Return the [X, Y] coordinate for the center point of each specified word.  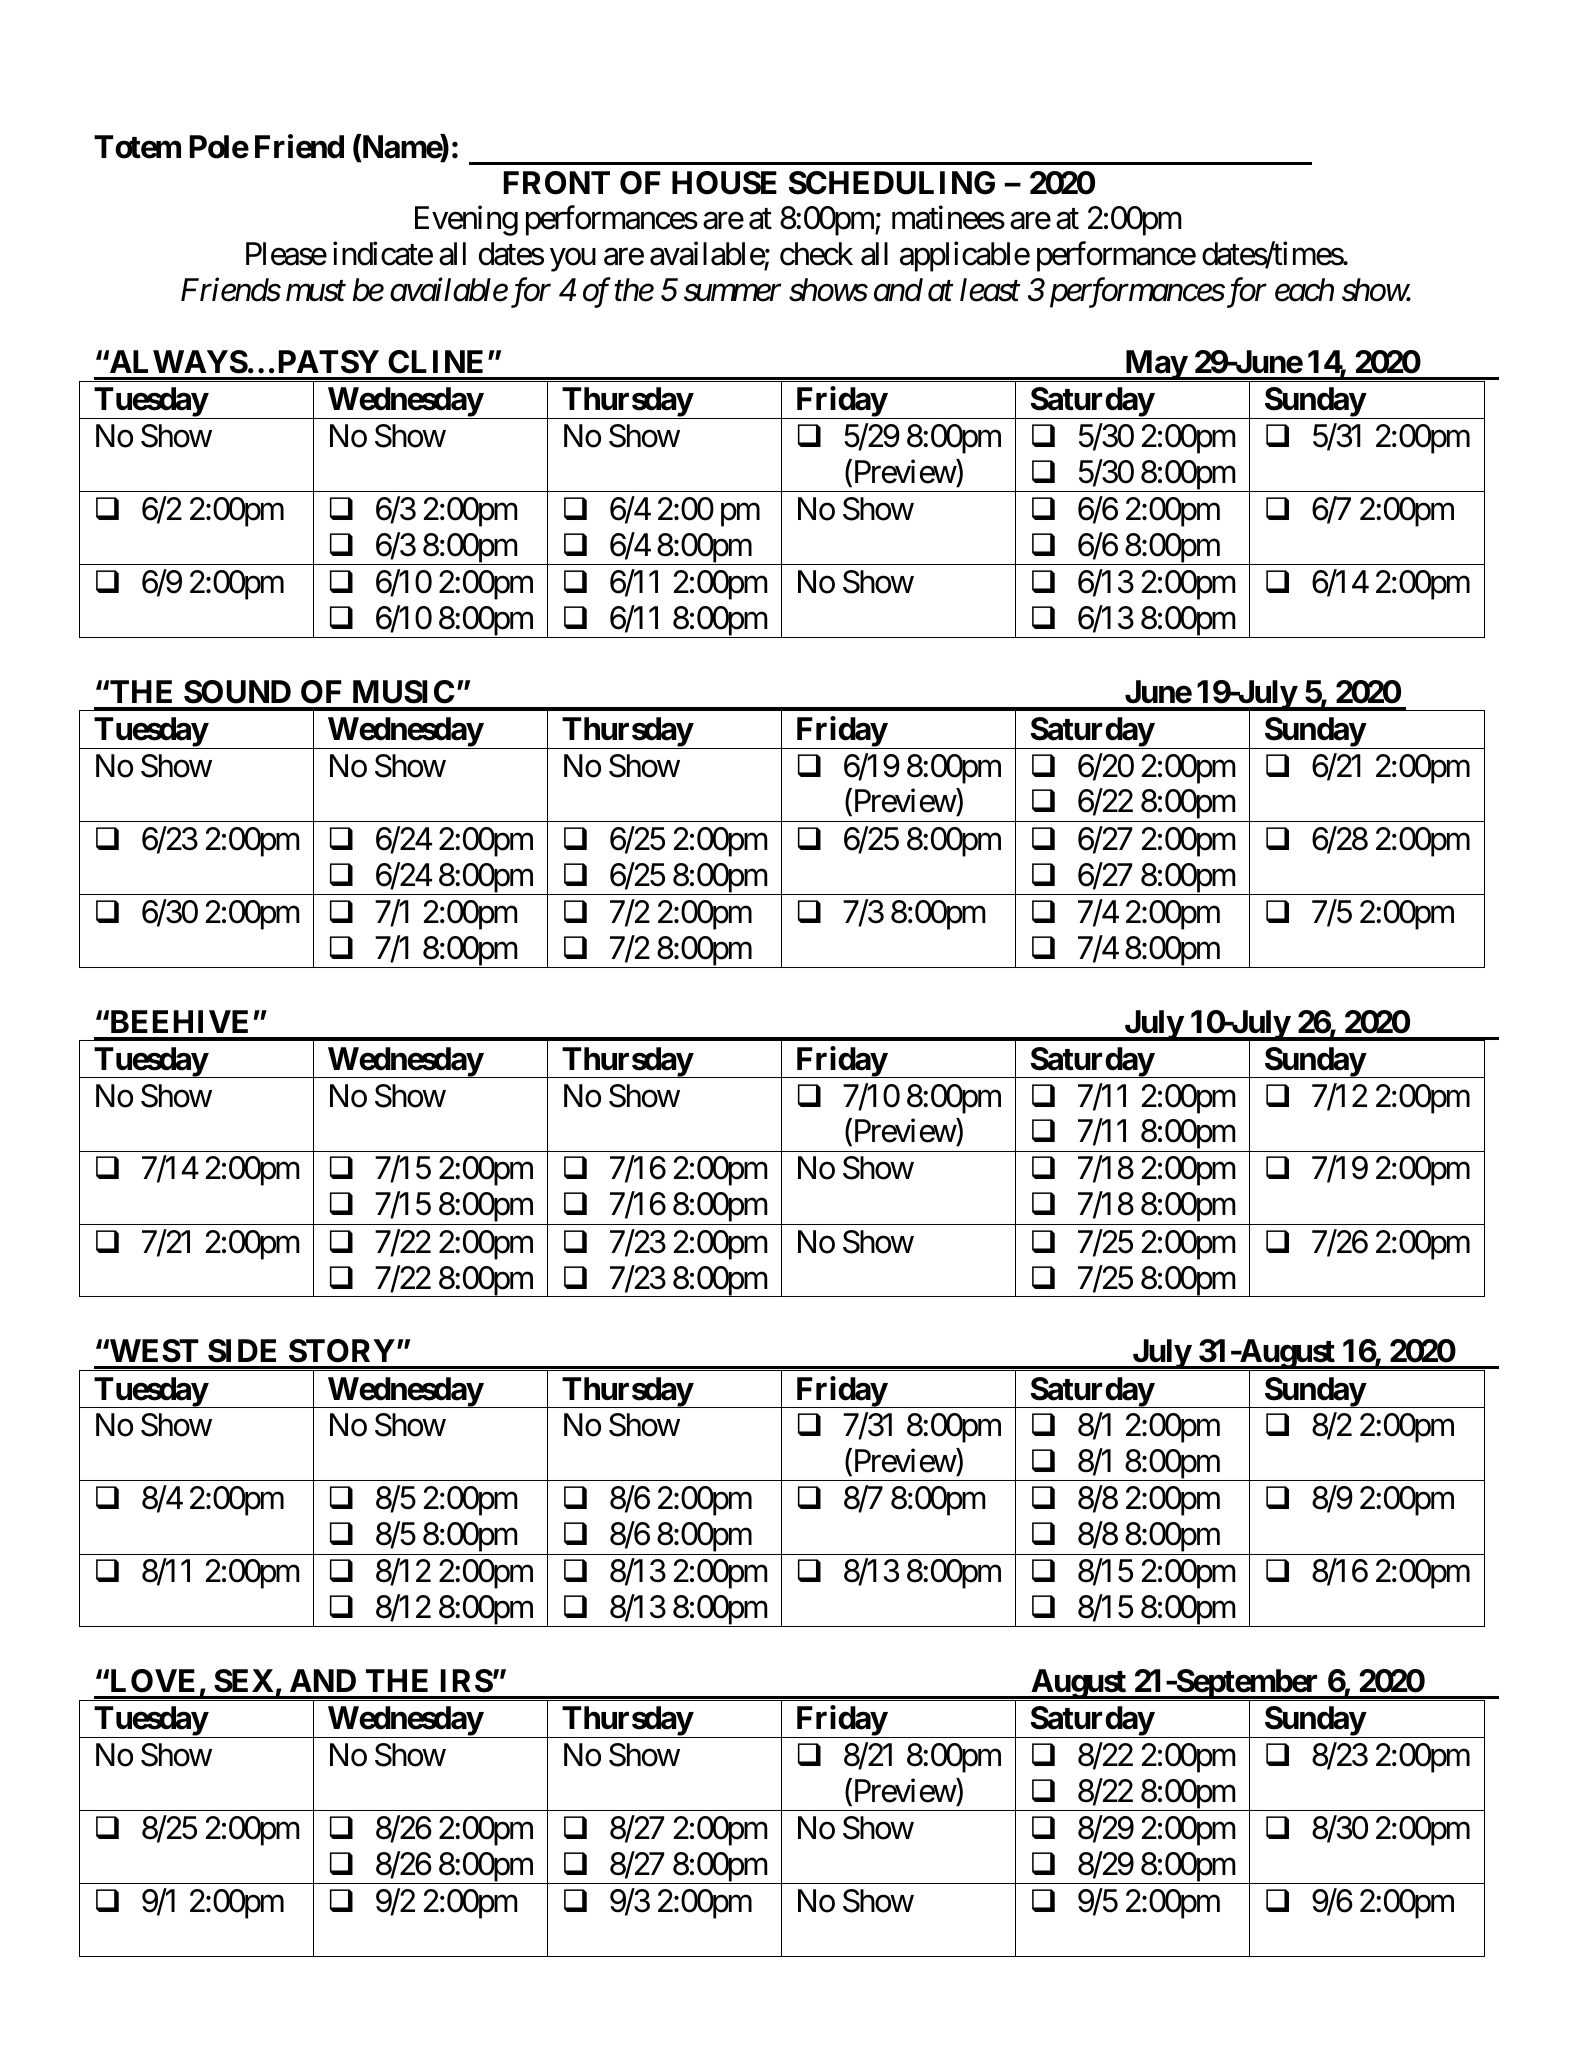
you [573, 260]
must [316, 292]
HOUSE [724, 183]
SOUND [237, 692]
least [990, 290]
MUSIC [403, 692]
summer [732, 293]
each [1304, 290]
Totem [137, 147]
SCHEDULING [892, 183]
